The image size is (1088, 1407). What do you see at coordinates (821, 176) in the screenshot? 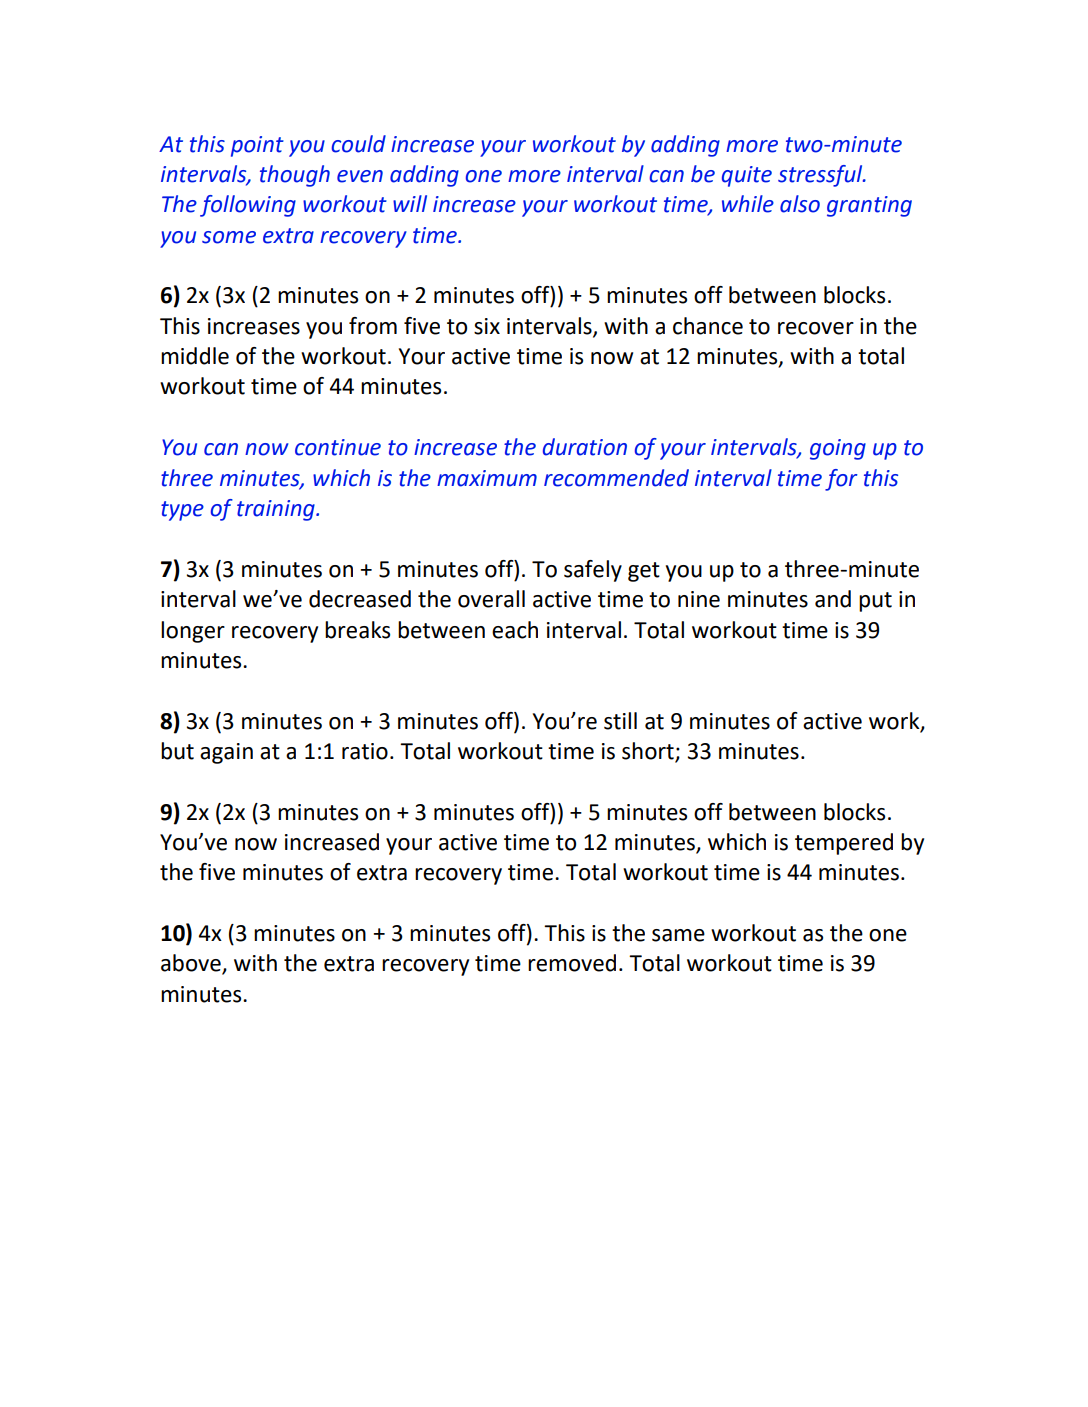
I see `stressful` at bounding box center [821, 176].
